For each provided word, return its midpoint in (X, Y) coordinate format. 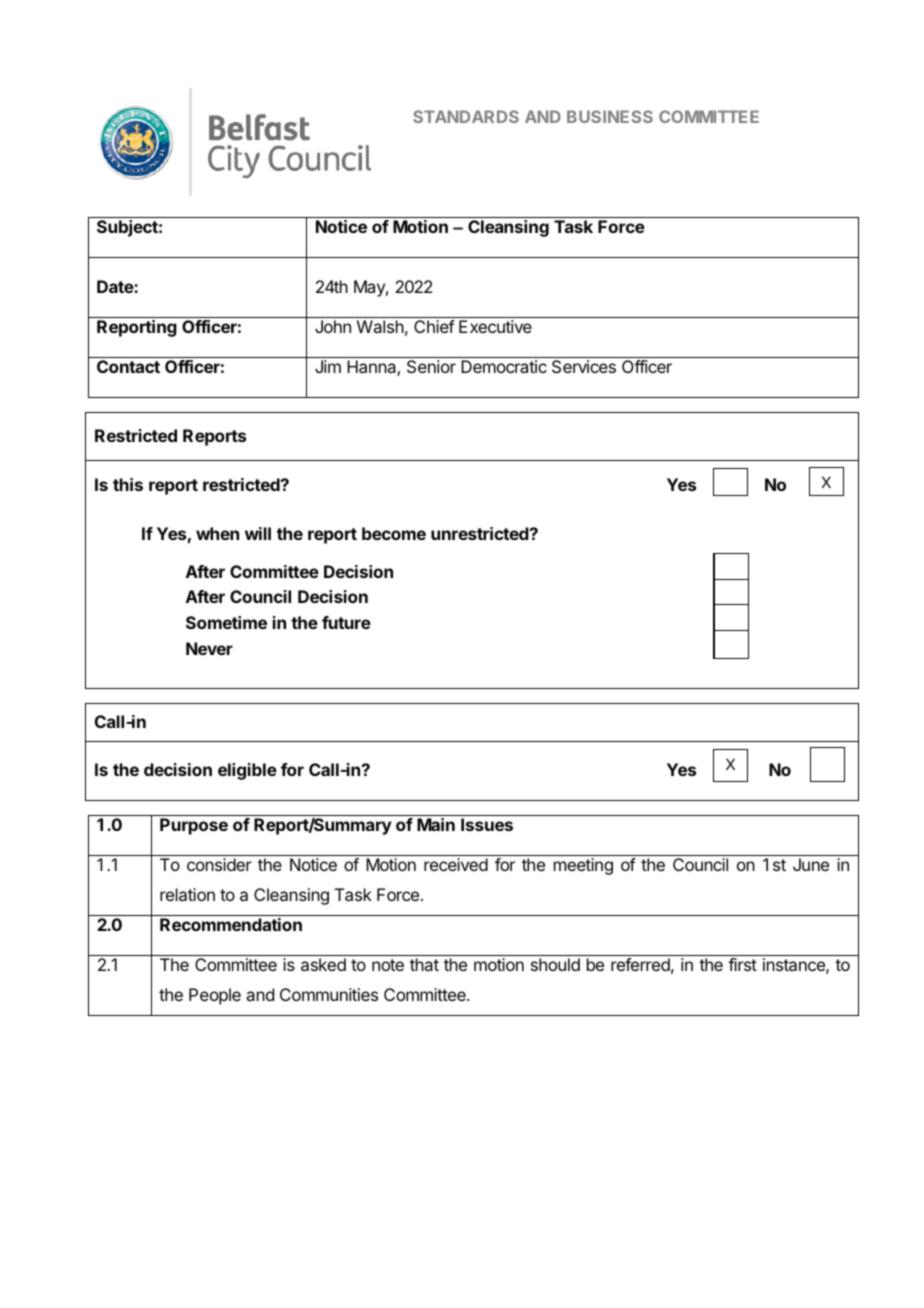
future (346, 622)
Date (116, 286)
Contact (128, 366)
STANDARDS (466, 116)
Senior (431, 366)
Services (584, 366)
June (811, 864)
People (215, 996)
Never (209, 648)
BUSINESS (610, 116)
